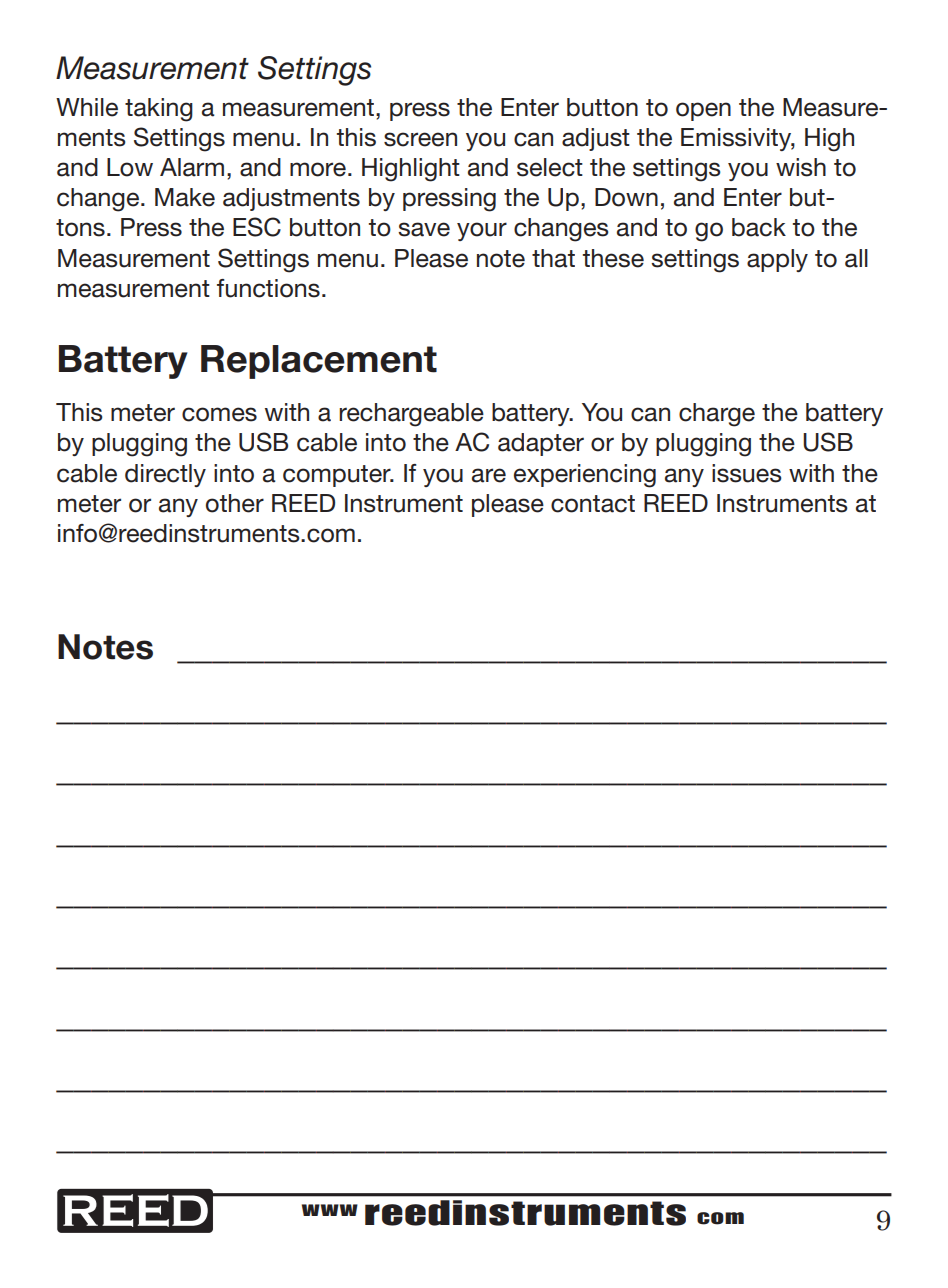 The height and width of the screenshot is (1288, 948). What do you see at coordinates (747, 473) in the screenshot?
I see `issues` at bounding box center [747, 473].
